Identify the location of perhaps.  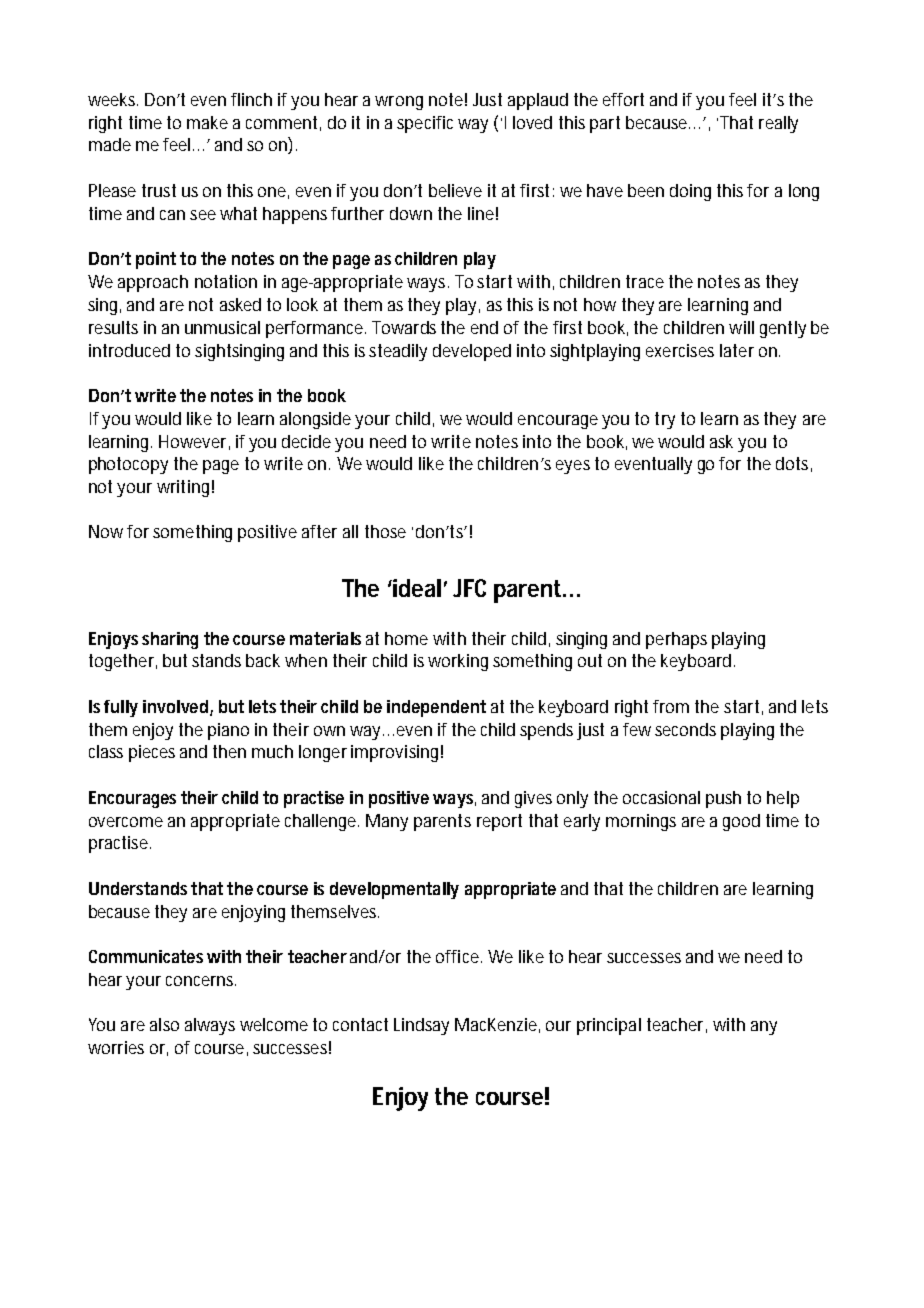
(676, 640).
